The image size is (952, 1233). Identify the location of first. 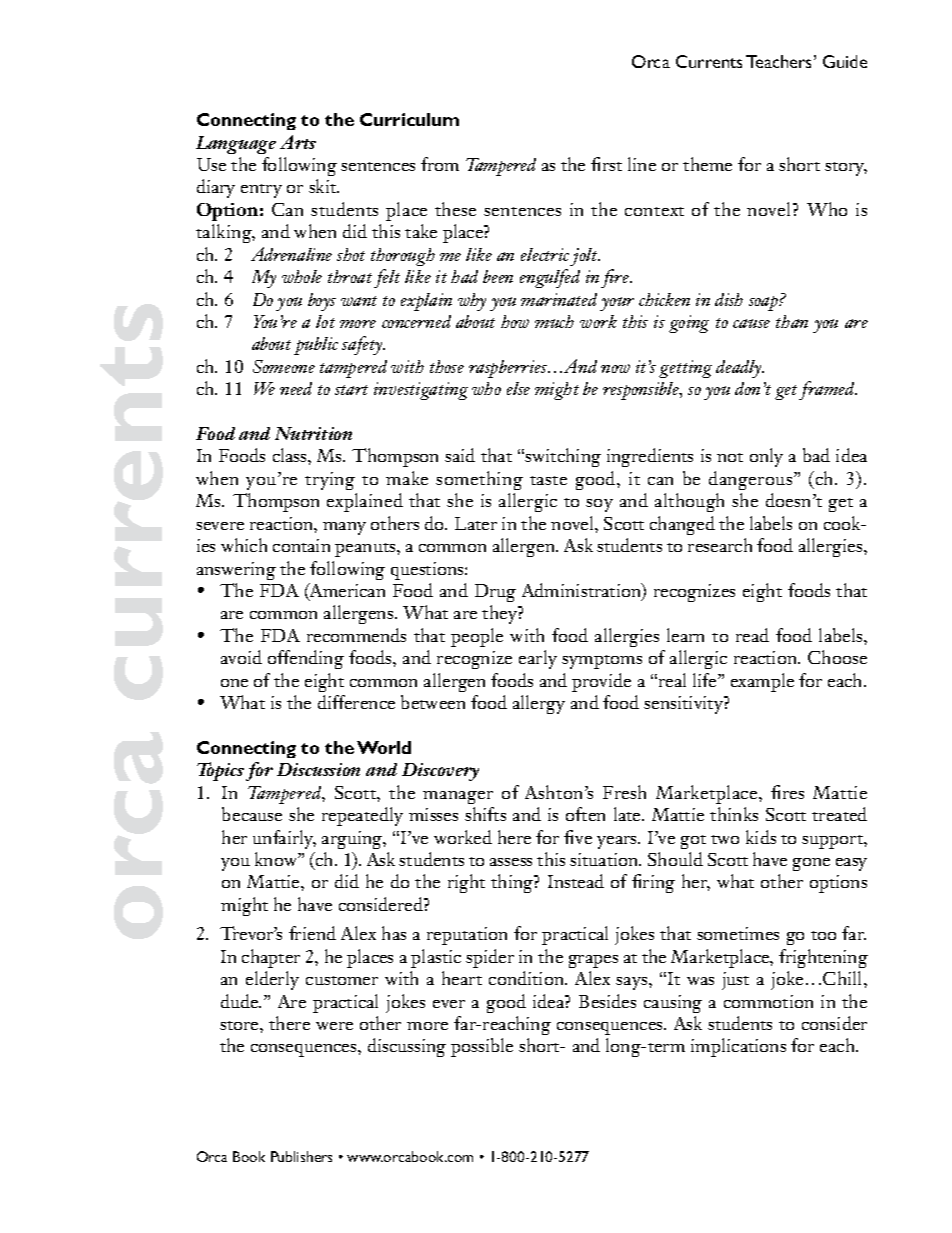
(606, 164).
